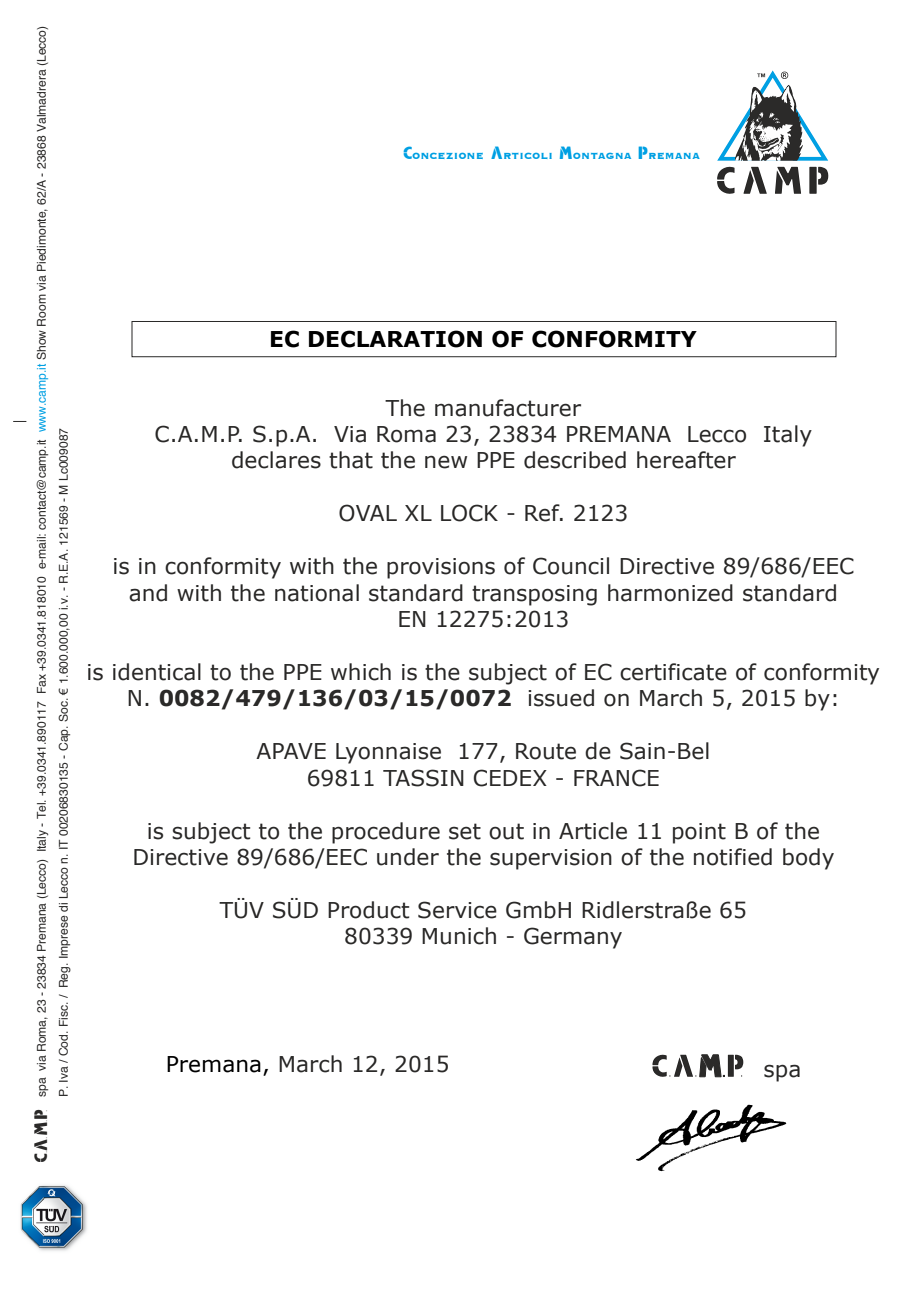 The width and height of the screenshot is (924, 1308). Describe the element at coordinates (395, 339) in the screenshot. I see `DECLARATION` at that location.
